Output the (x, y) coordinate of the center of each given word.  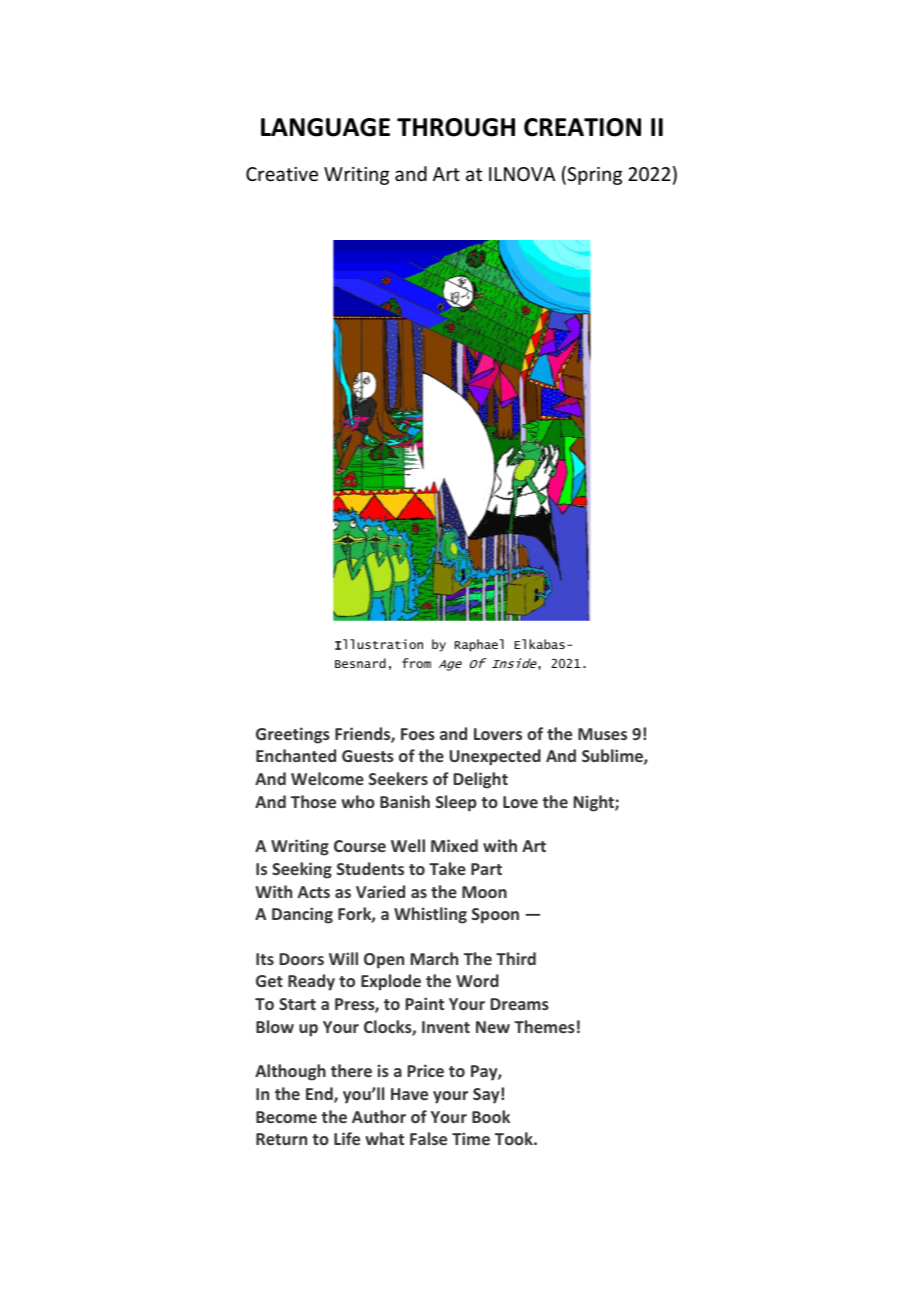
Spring (594, 176)
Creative (282, 174)
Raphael (479, 645)
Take (447, 868)
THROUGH (456, 127)
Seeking (302, 870)
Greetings (293, 735)
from (416, 663)
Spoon (495, 916)
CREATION (582, 127)
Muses (602, 734)
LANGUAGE (325, 127)
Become (286, 1117)
